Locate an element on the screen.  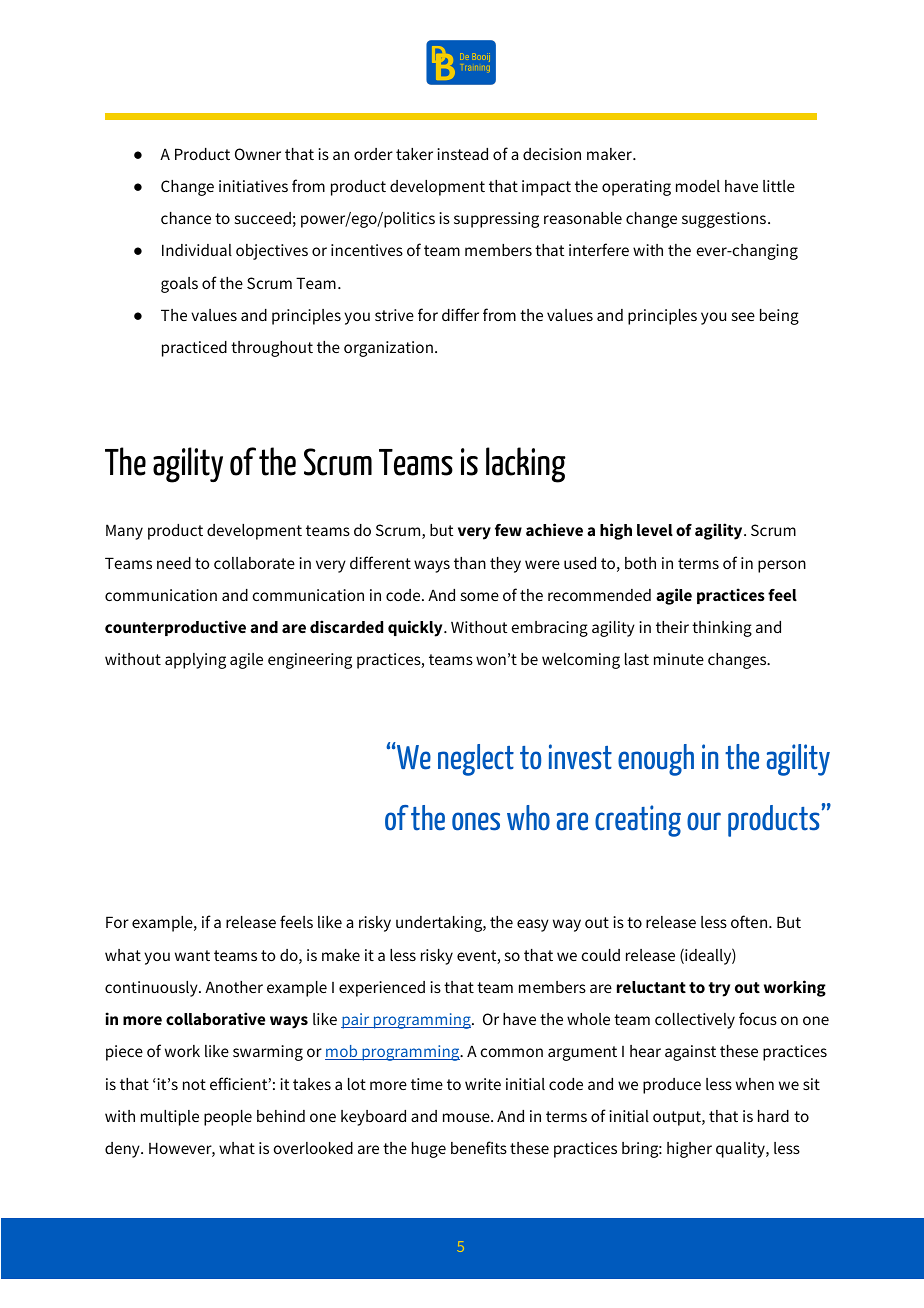
initiatives is located at coordinates (253, 186).
